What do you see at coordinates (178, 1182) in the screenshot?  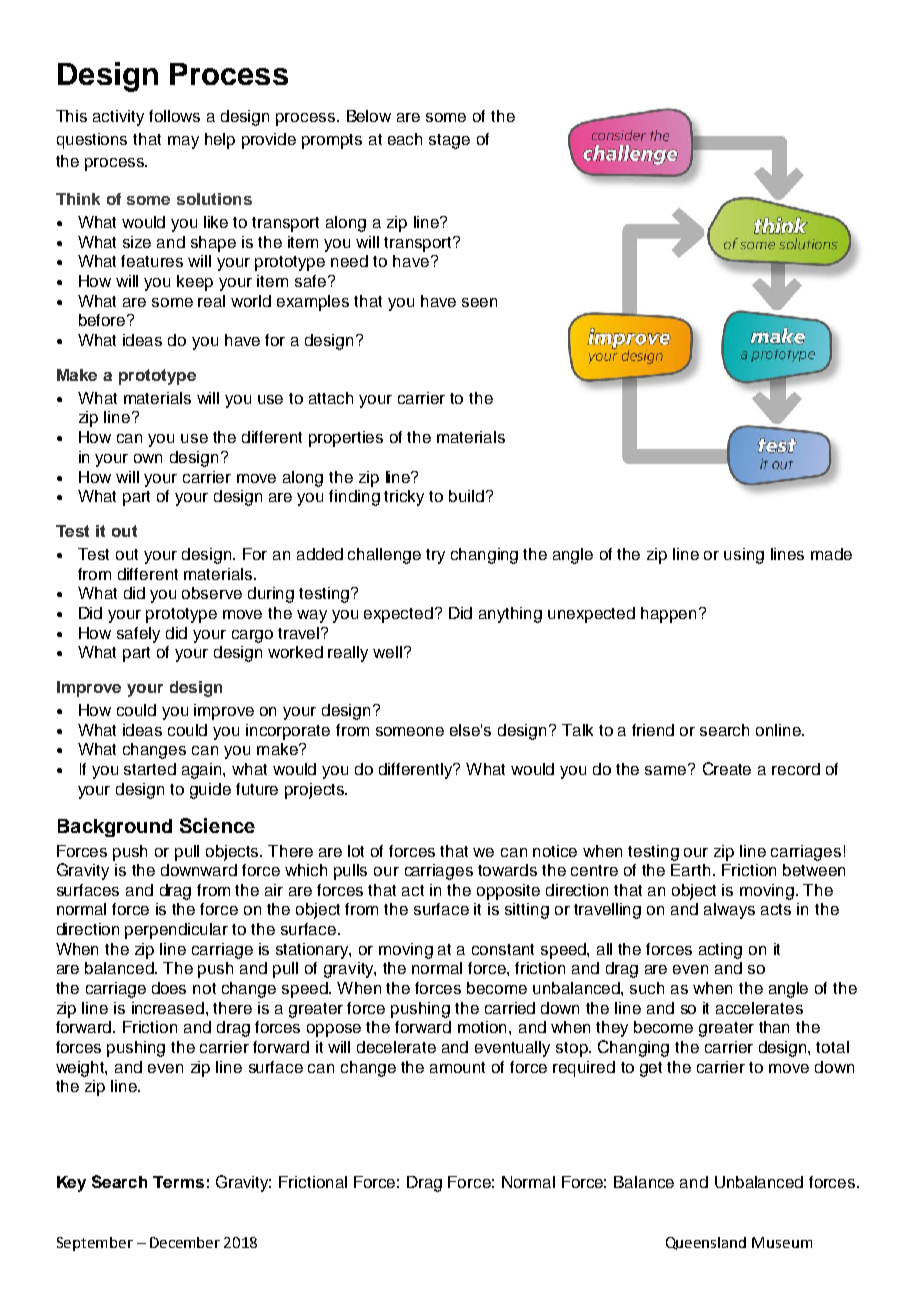 I see `Terms` at bounding box center [178, 1182].
